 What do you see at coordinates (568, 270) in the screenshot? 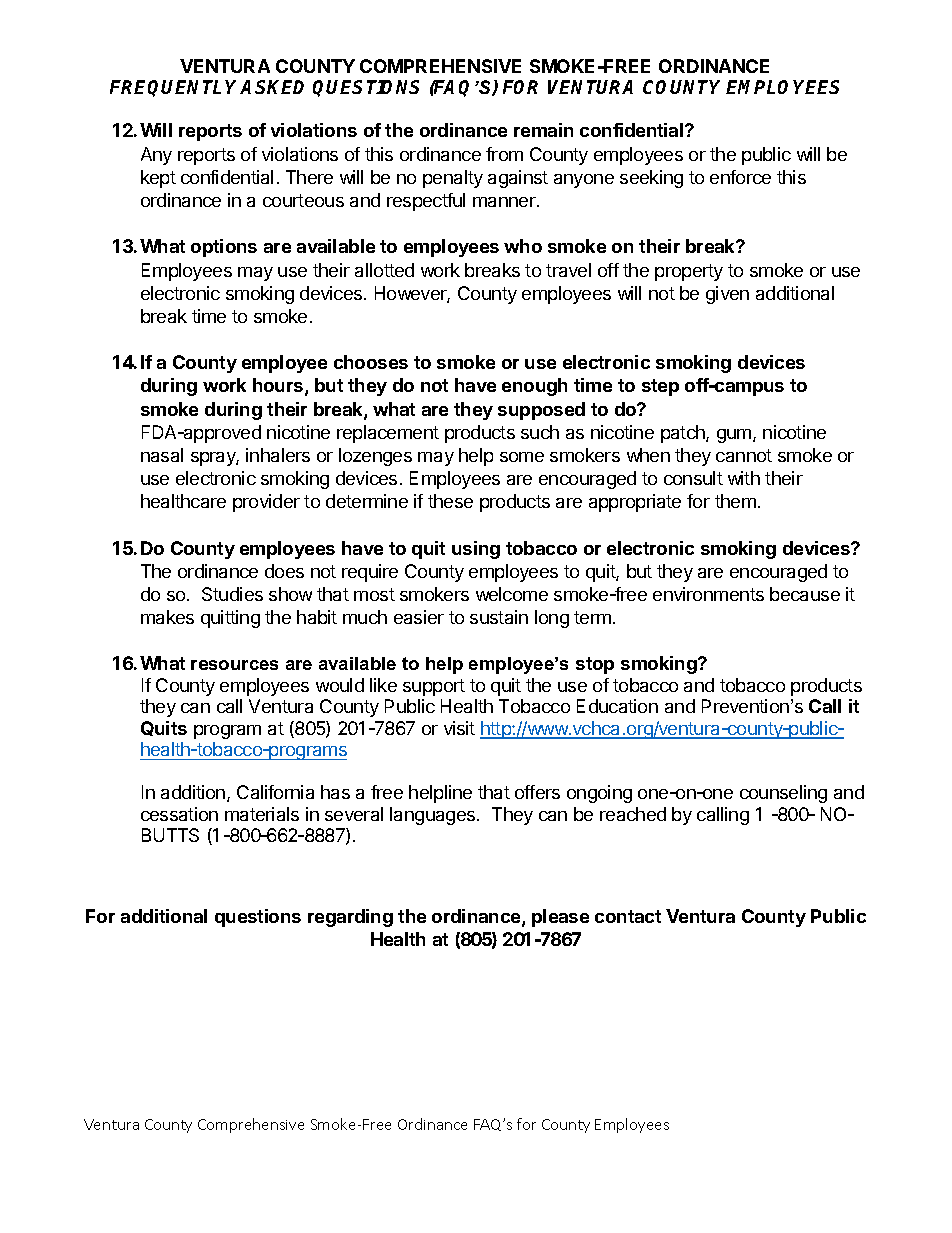
I see `travel` at bounding box center [568, 270].
